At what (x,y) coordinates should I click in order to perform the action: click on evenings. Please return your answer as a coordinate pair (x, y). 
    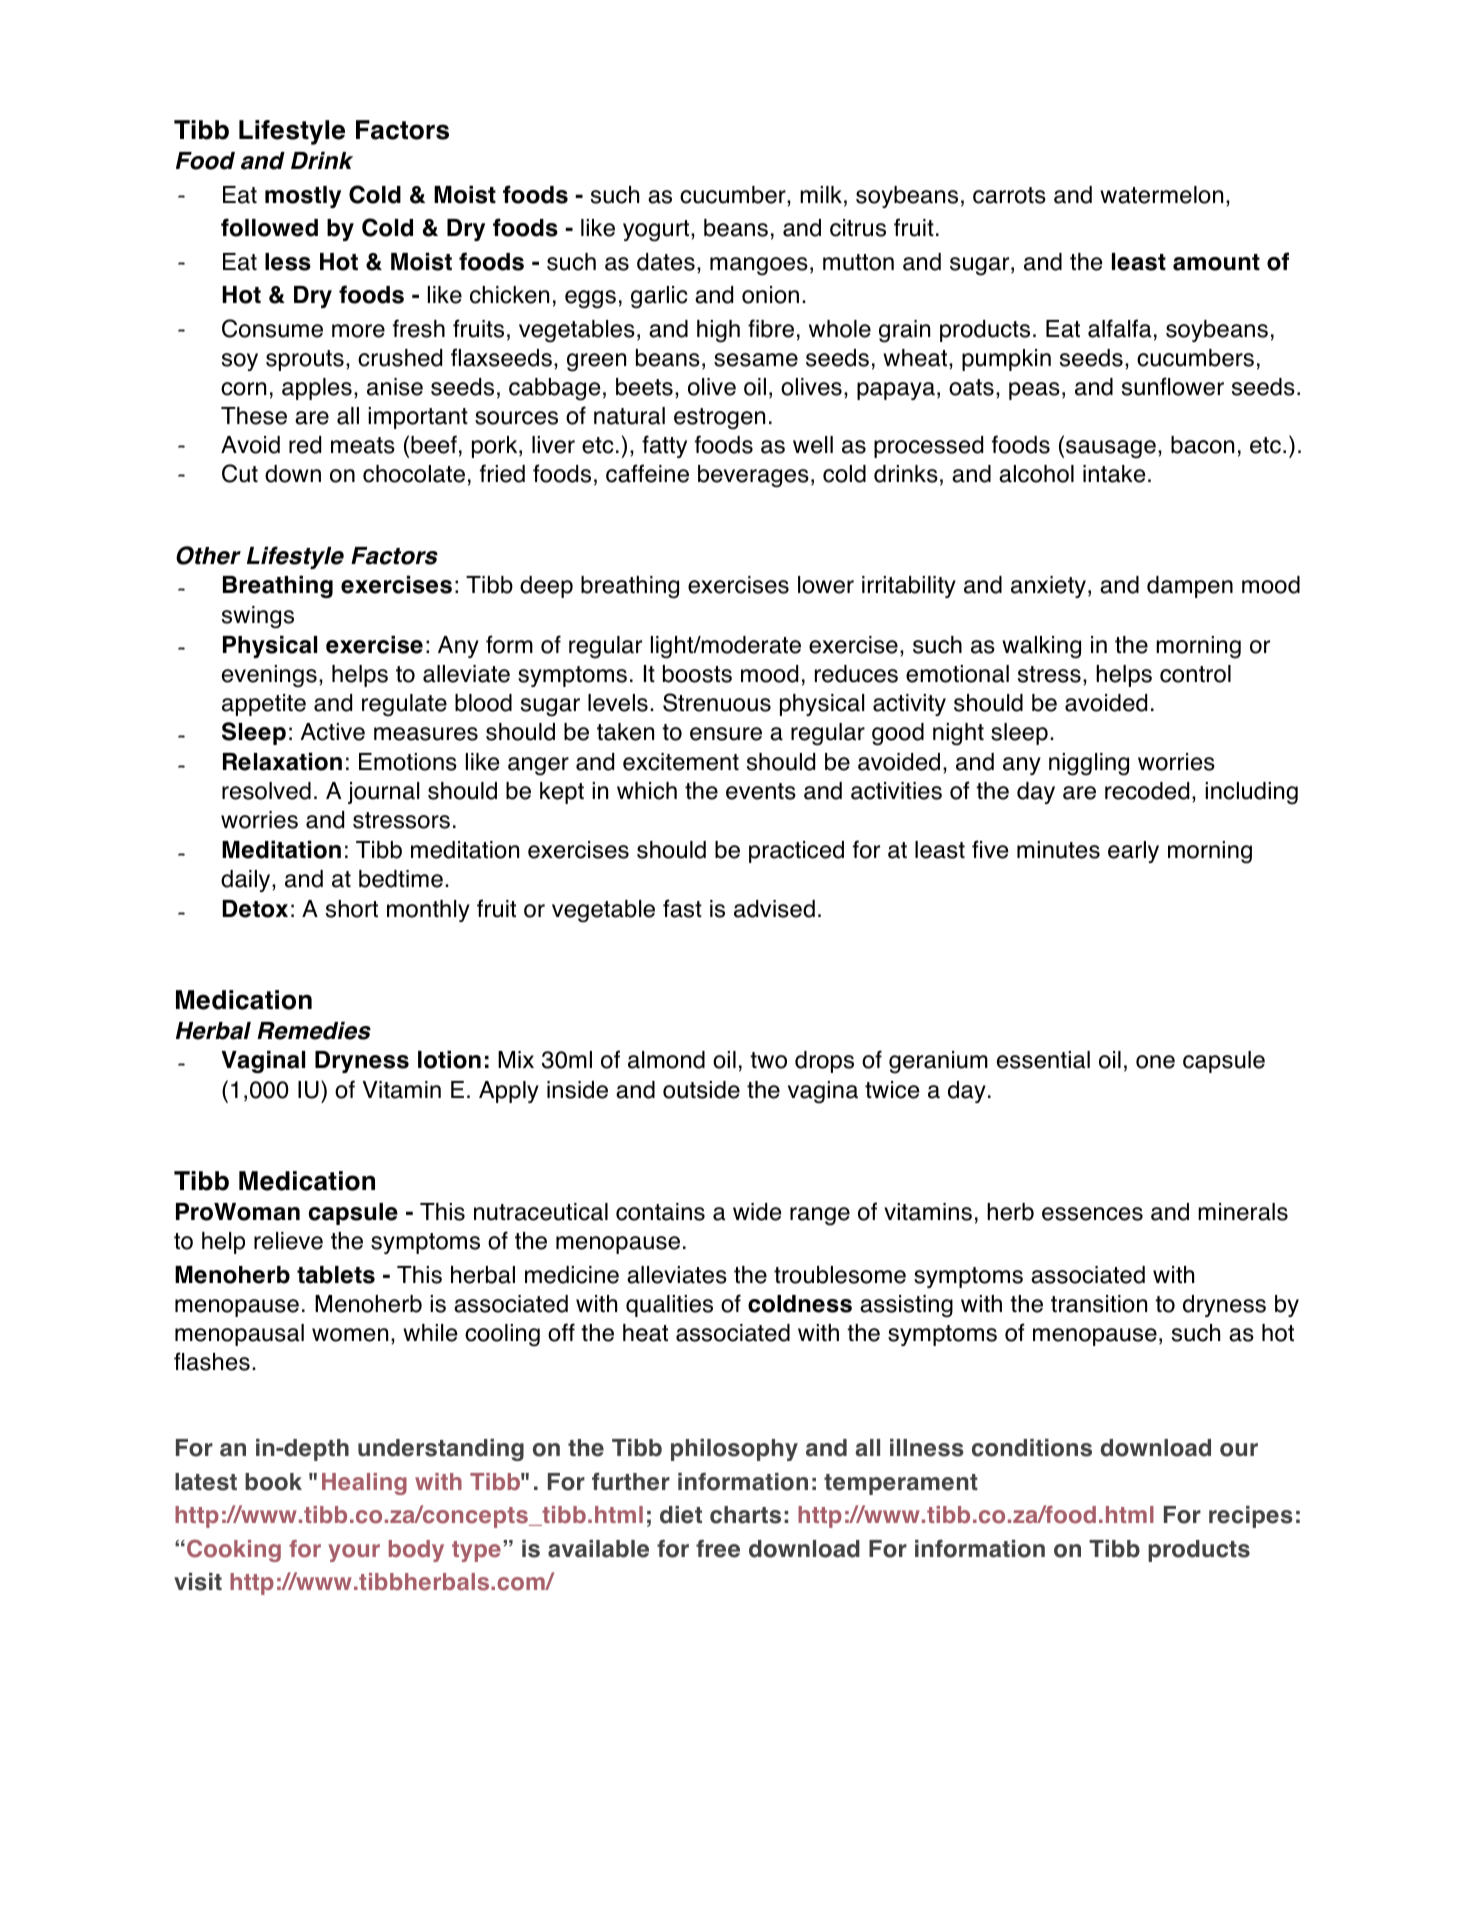
    Looking at the image, I should click on (269, 676).
